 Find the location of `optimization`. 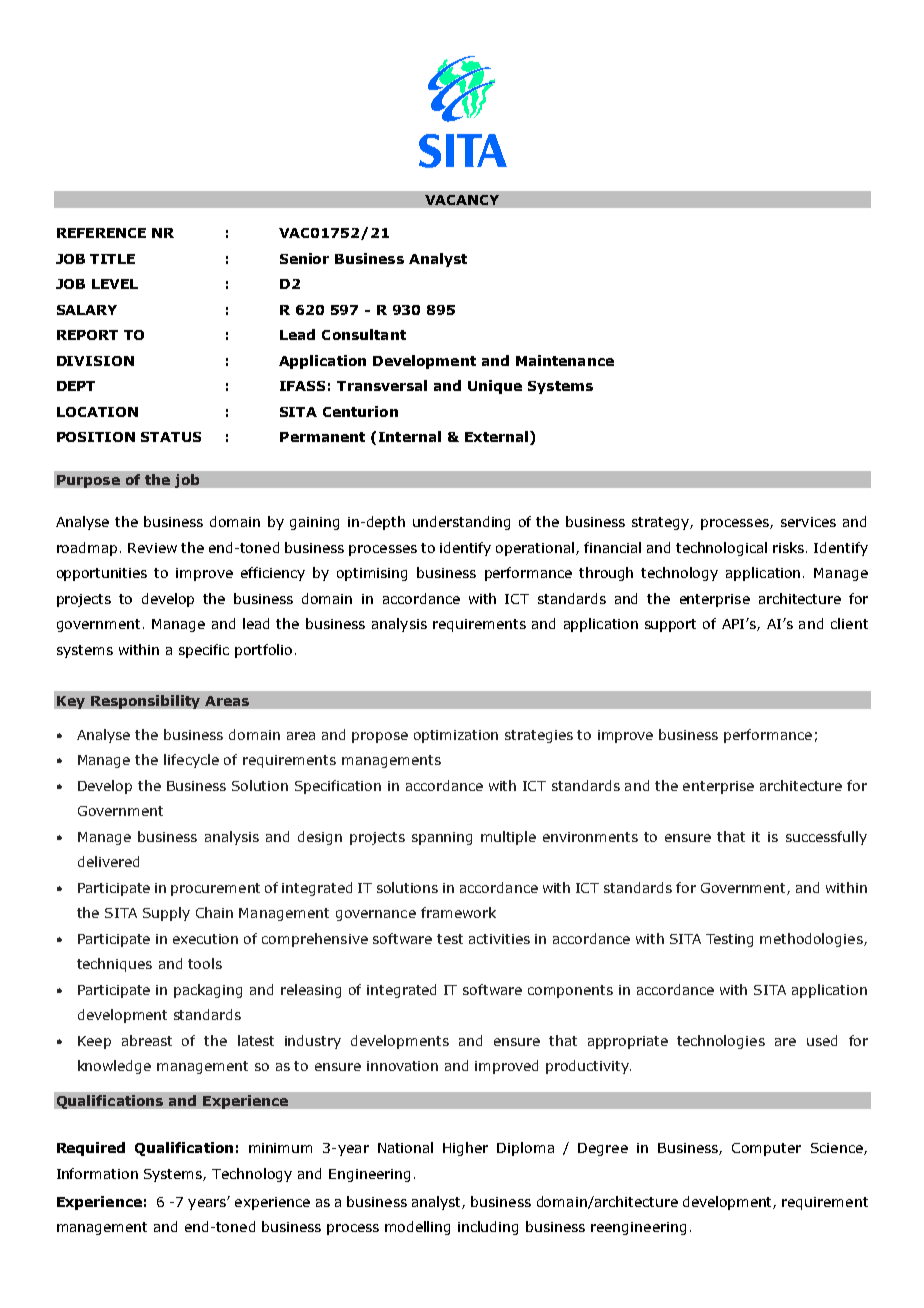

optimization is located at coordinates (456, 736).
